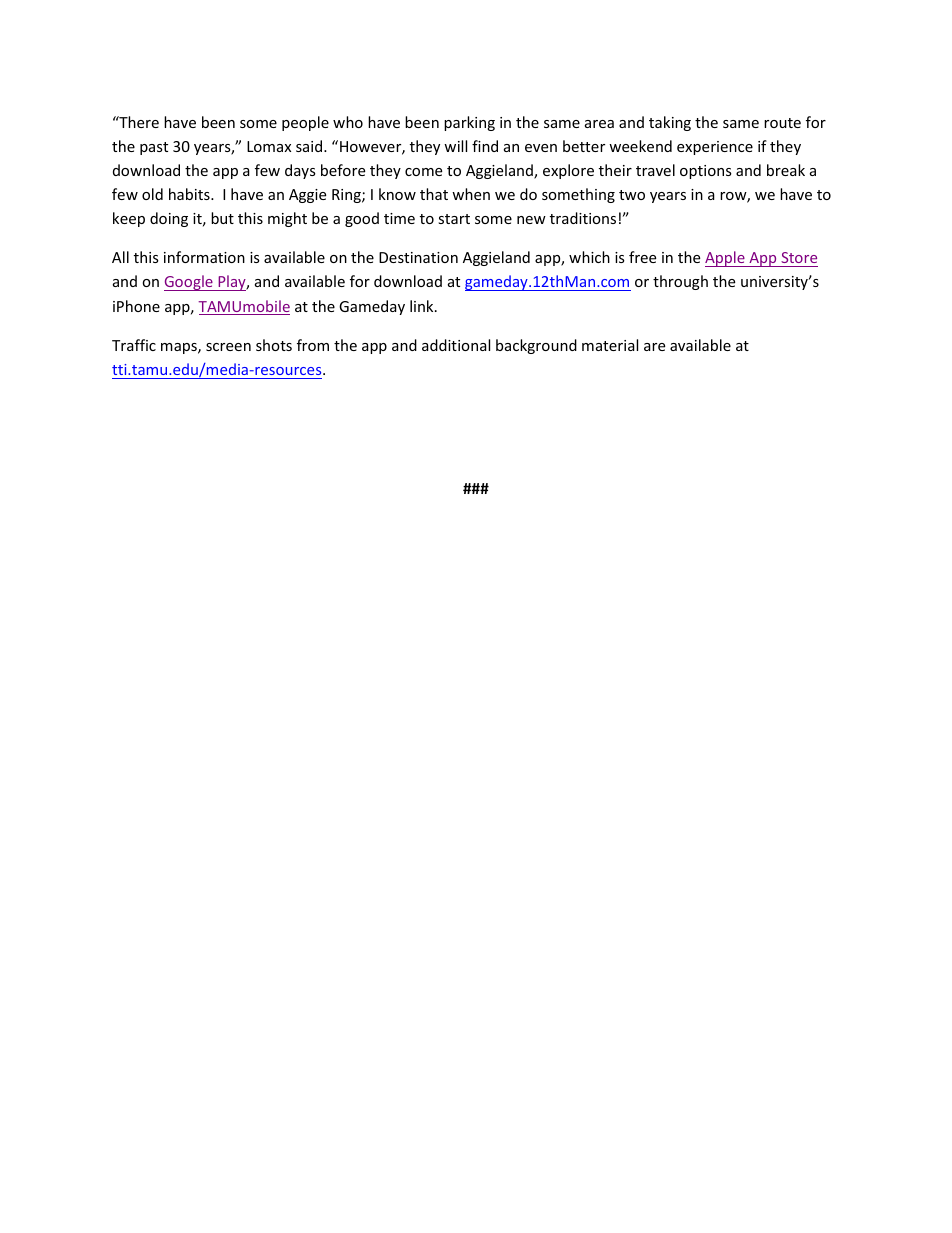  Describe the element at coordinates (423, 306) in the screenshot. I see `link` at that location.
